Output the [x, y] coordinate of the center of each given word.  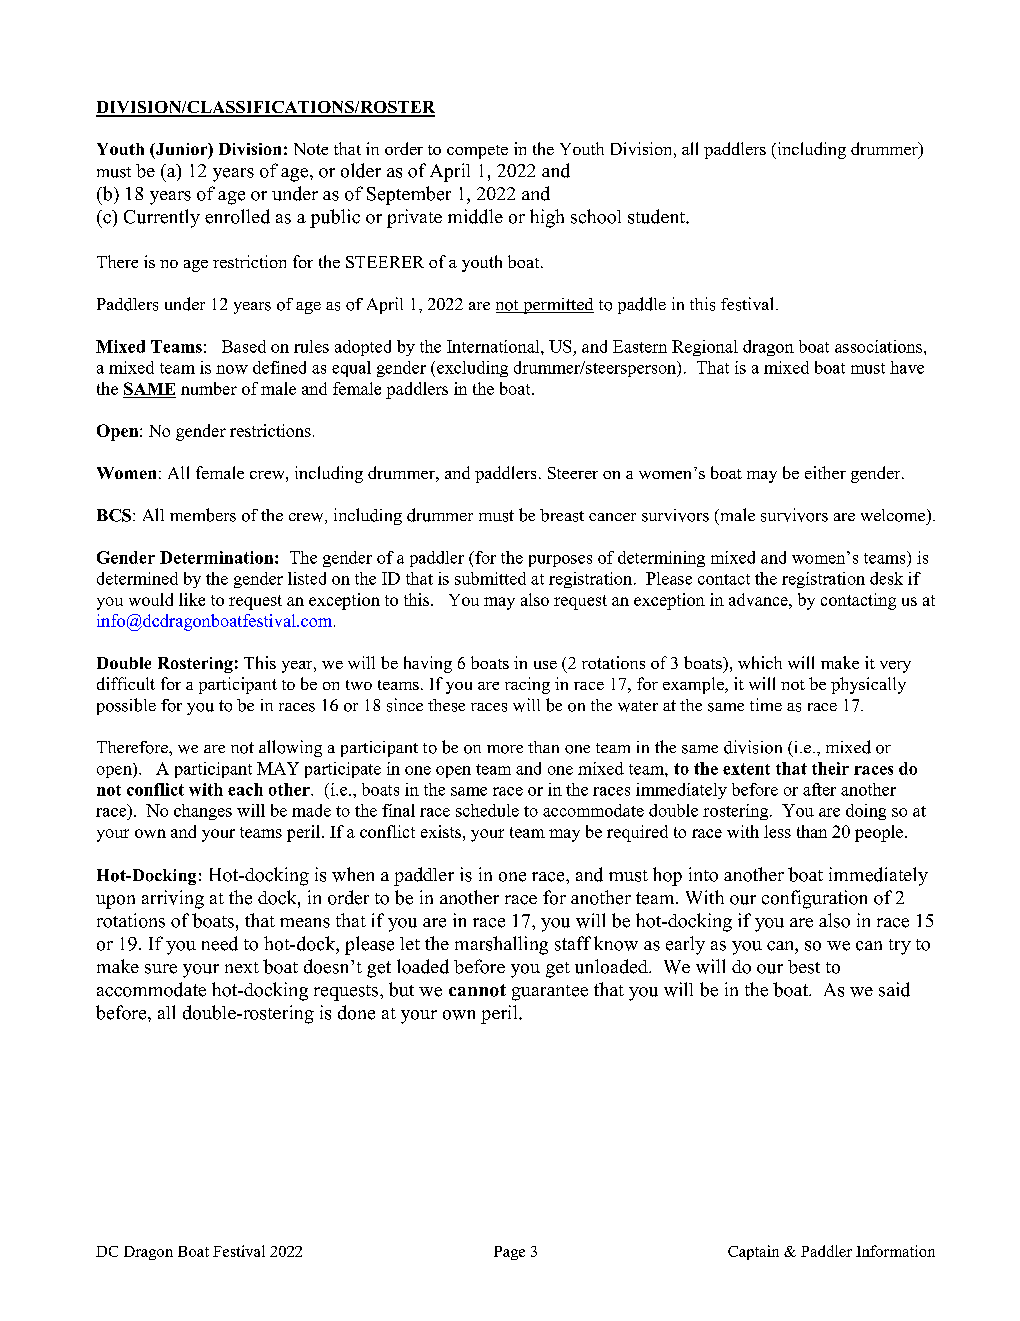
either [825, 472]
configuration [814, 899]
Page [509, 1253]
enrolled [237, 216]
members [203, 515]
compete [477, 152]
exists [441, 831]
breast [562, 515]
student [657, 216]
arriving [173, 899]
